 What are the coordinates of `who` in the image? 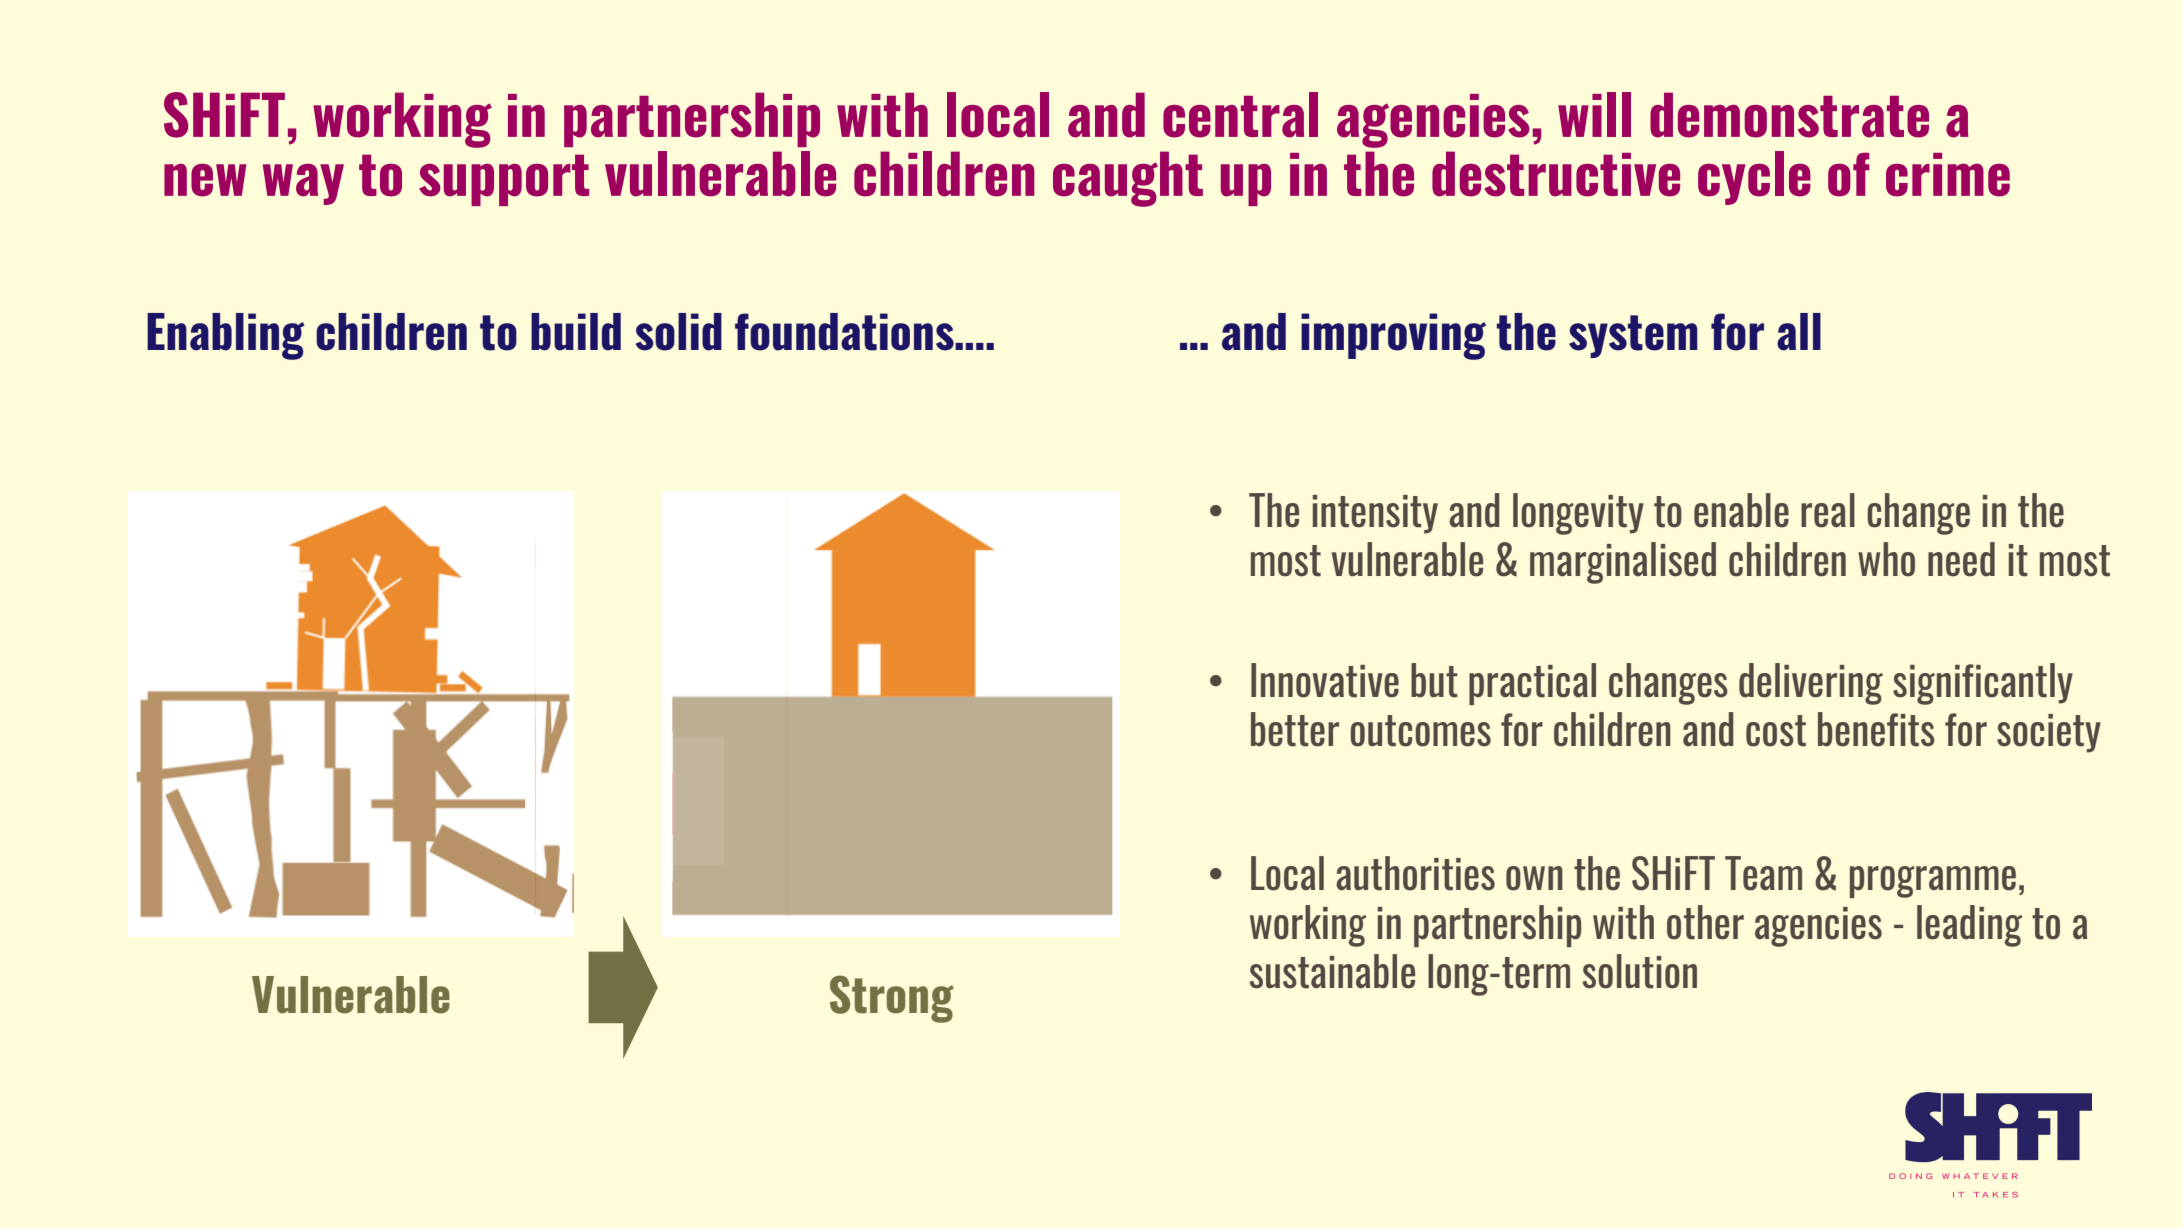 It's located at (1886, 559).
